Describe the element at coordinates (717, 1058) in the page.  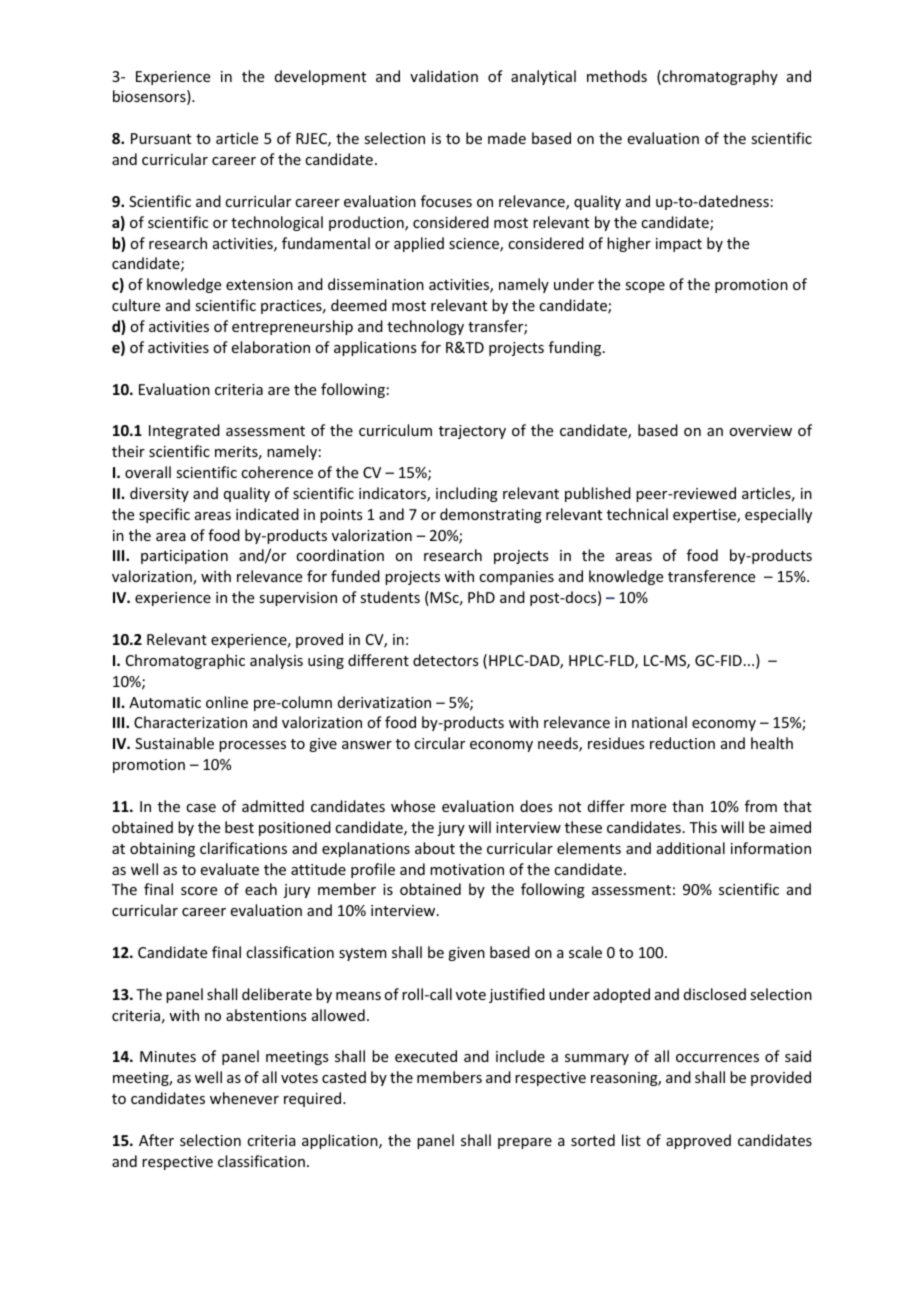
I see `occurrences` at that location.
